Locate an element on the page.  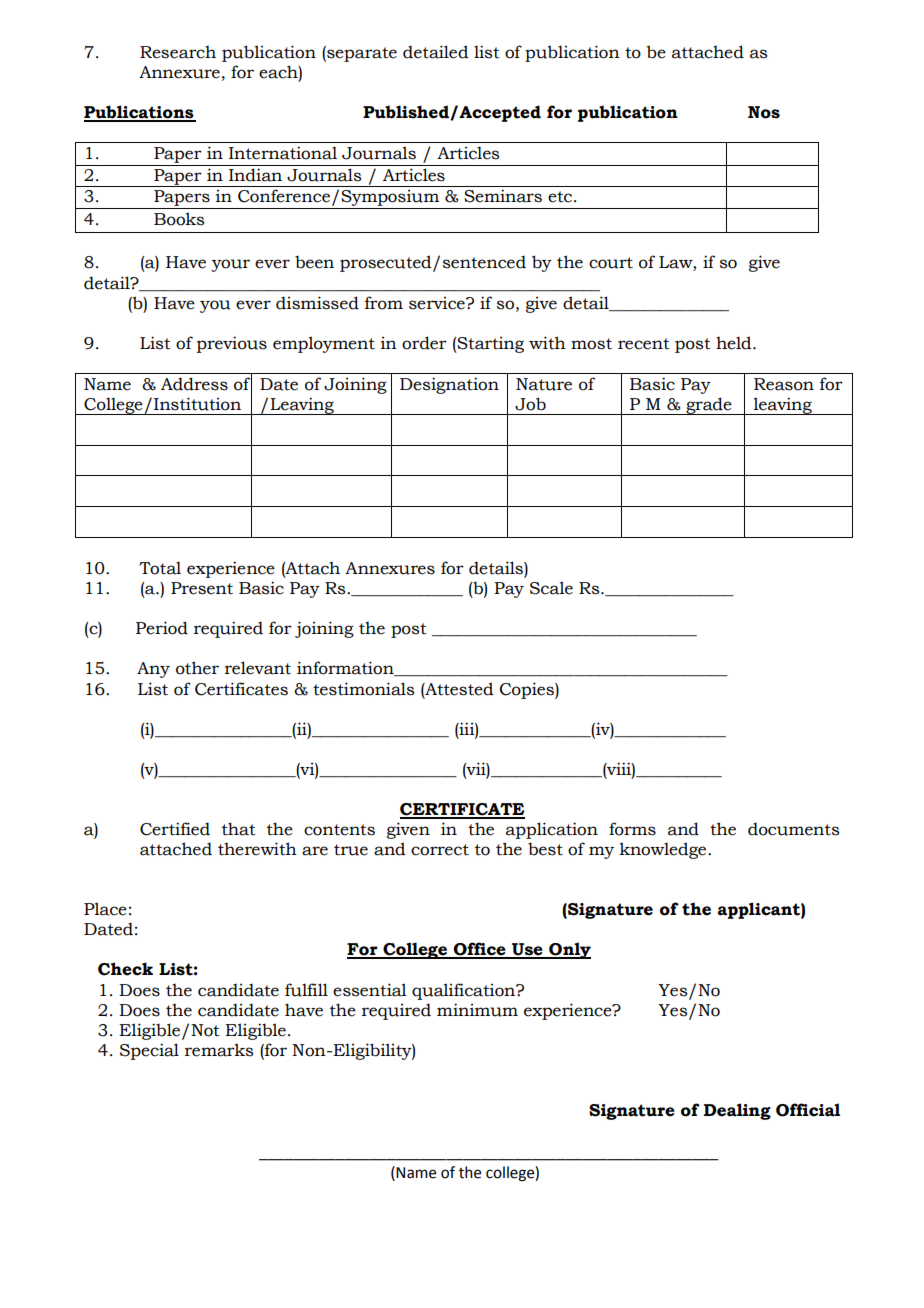
Research is located at coordinates (178, 52).
